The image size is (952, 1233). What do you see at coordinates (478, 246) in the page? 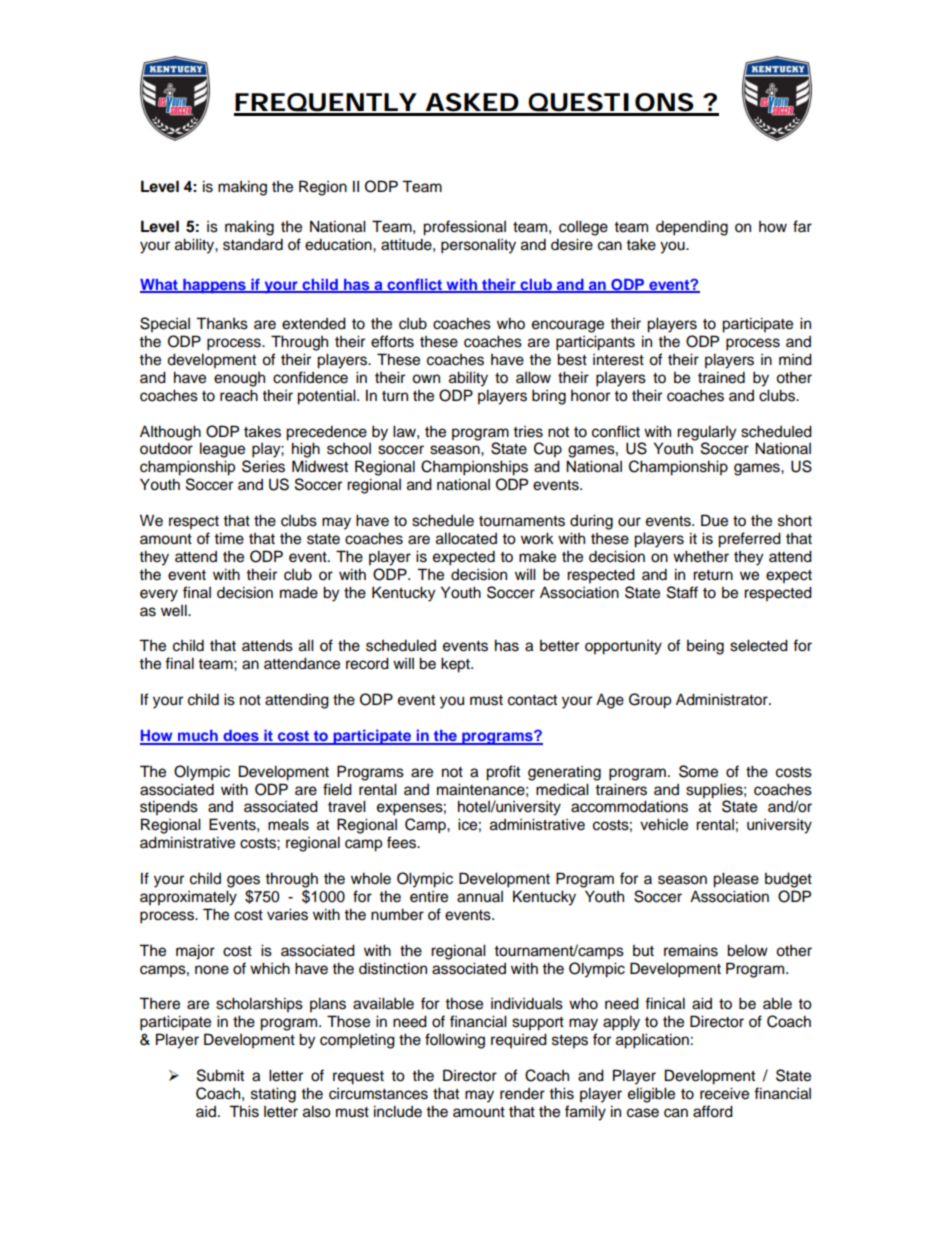
I see `personality` at bounding box center [478, 246].
